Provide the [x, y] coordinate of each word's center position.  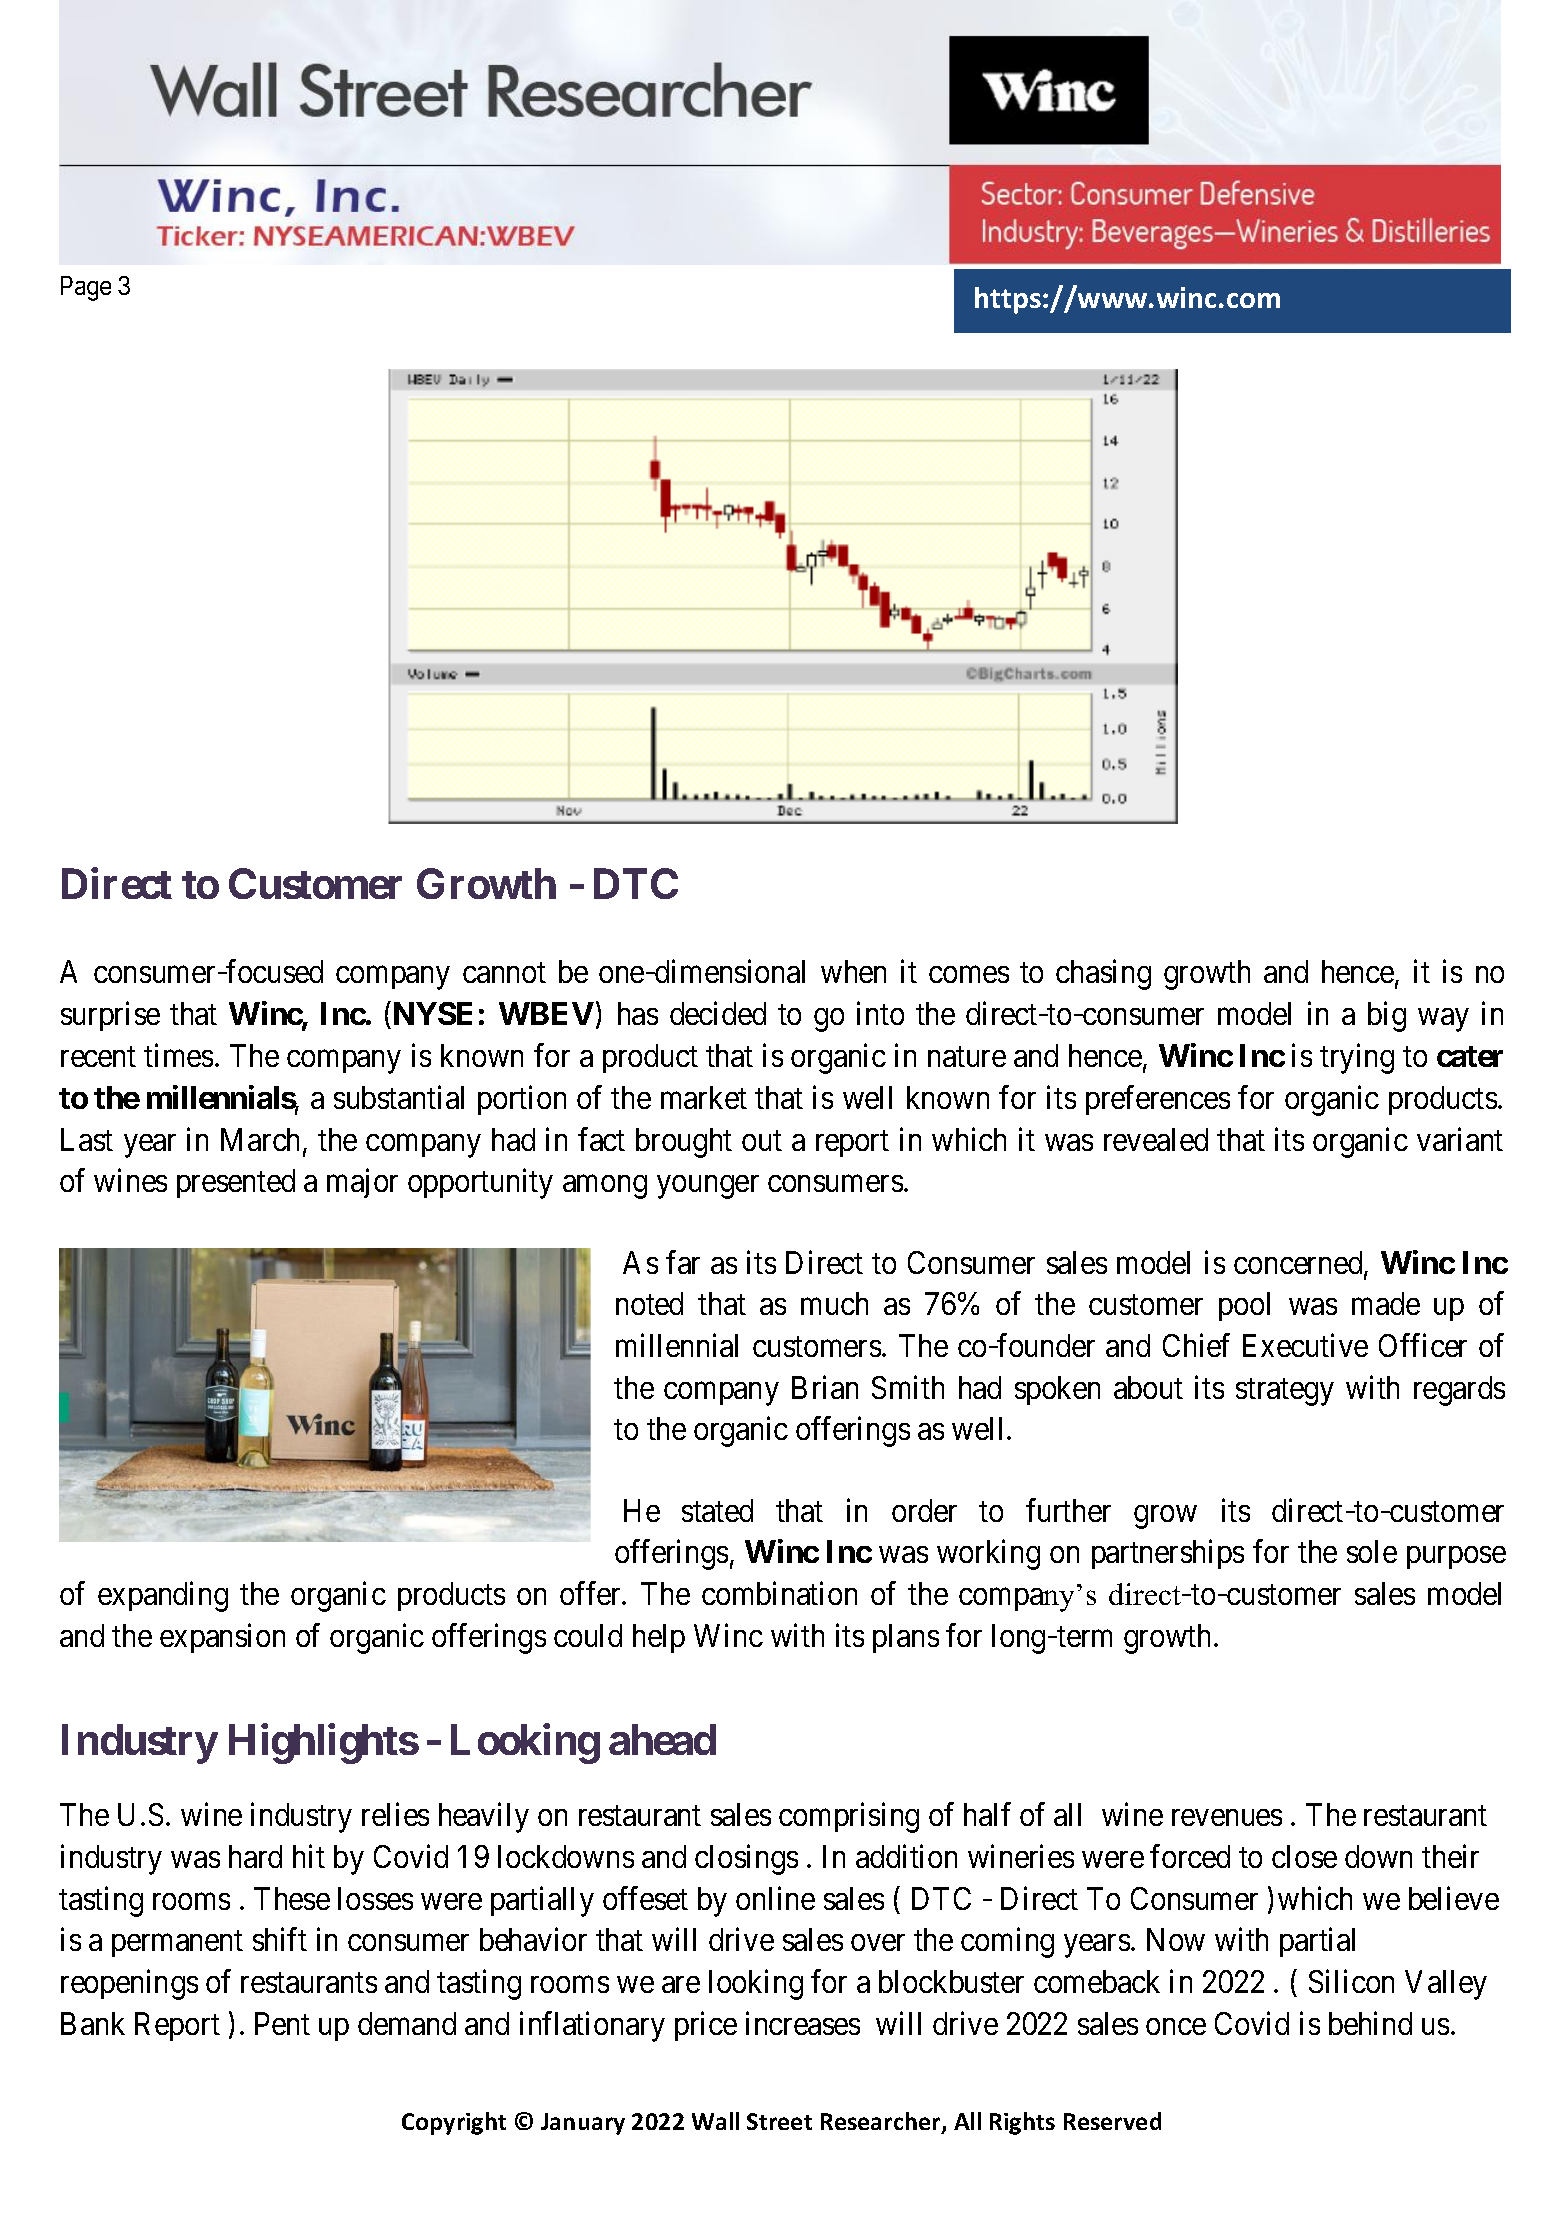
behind [1370, 2023]
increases [803, 2023]
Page [86, 288]
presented [236, 1183]
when [853, 971]
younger [708, 1187]
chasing [1103, 975]
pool [1244, 1306]
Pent [282, 2023]
